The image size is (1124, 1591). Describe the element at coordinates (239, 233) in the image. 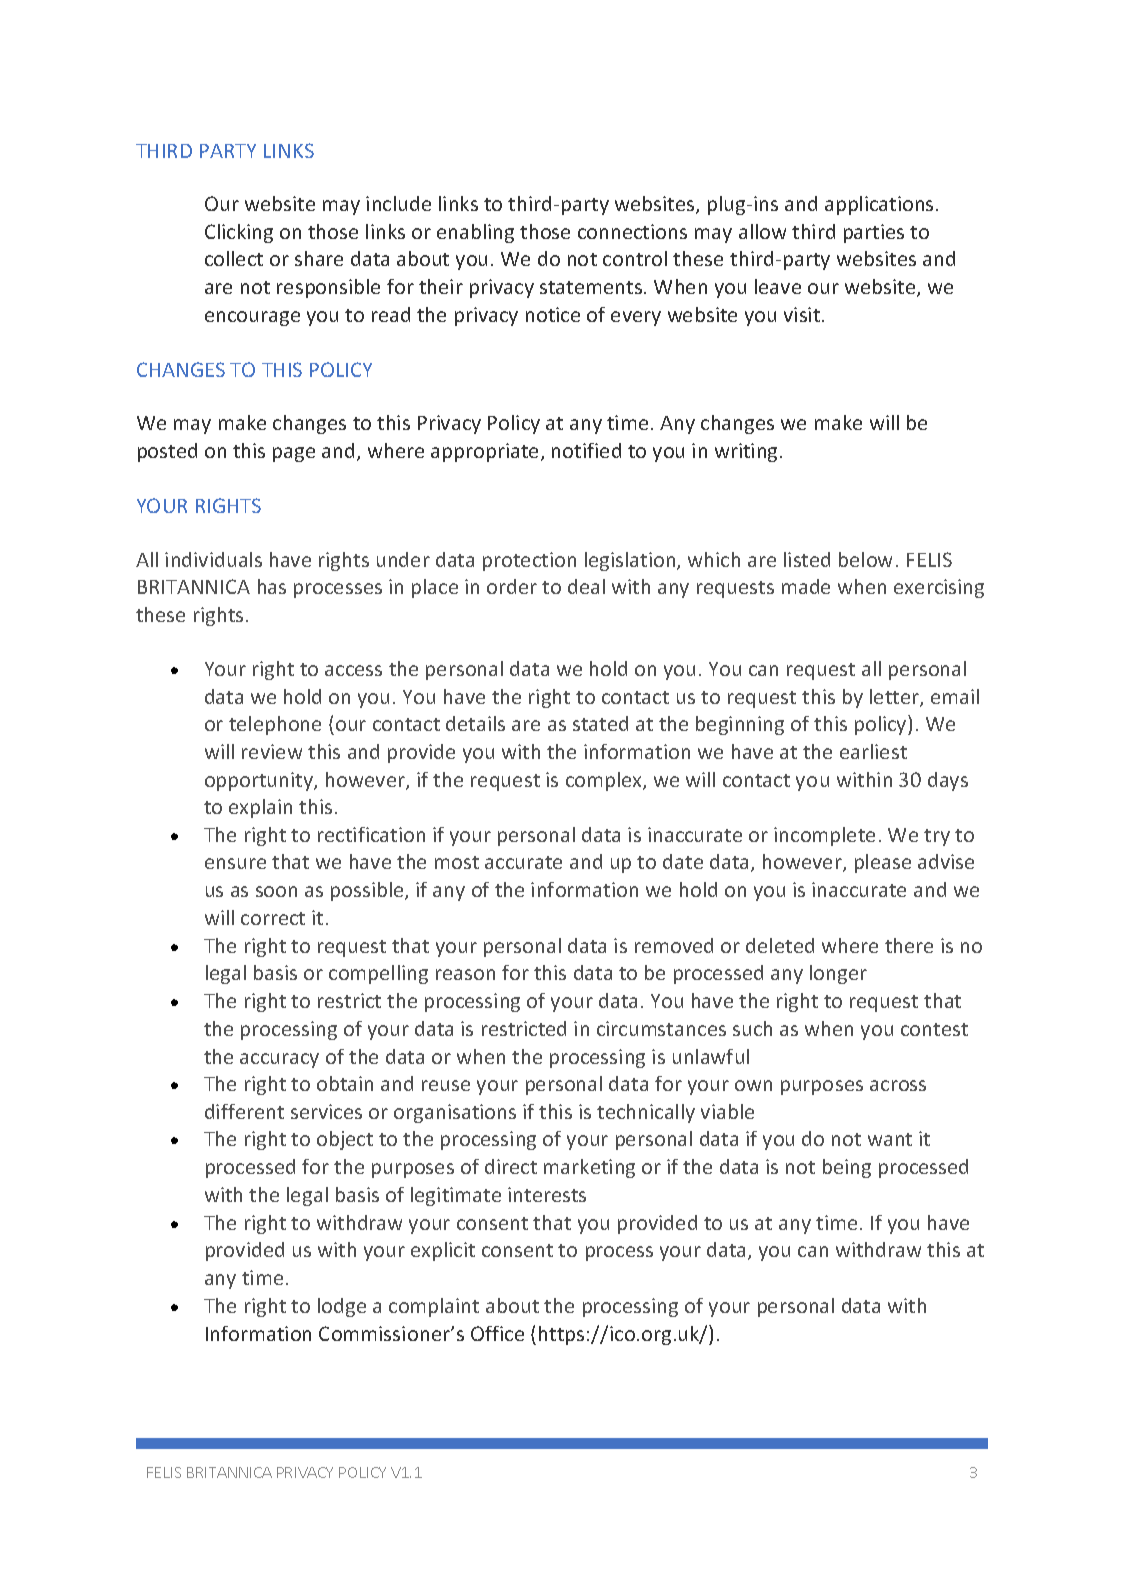

I see `Clicking` at that location.
